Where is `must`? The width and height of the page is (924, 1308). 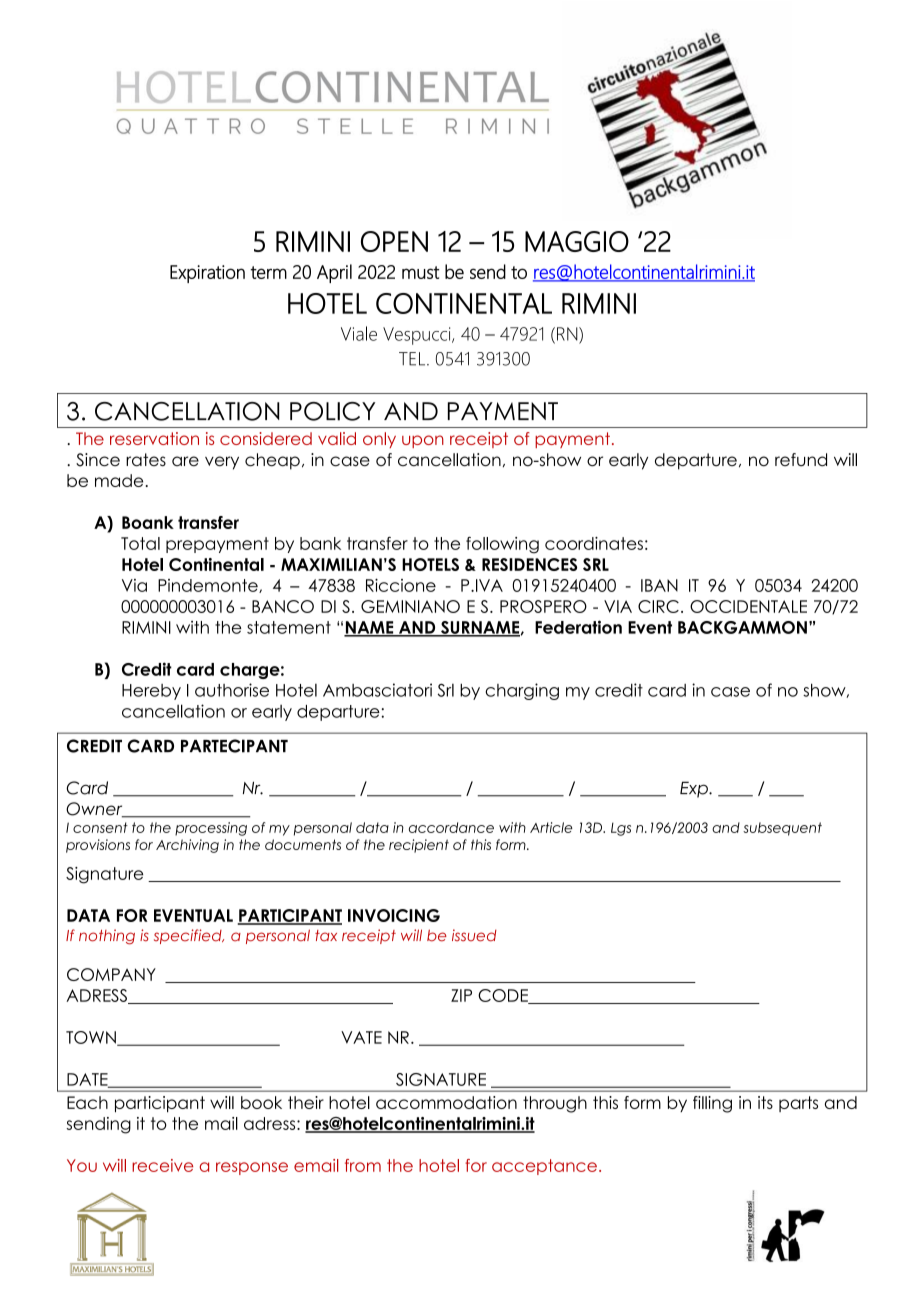
must is located at coordinates (420, 272).
